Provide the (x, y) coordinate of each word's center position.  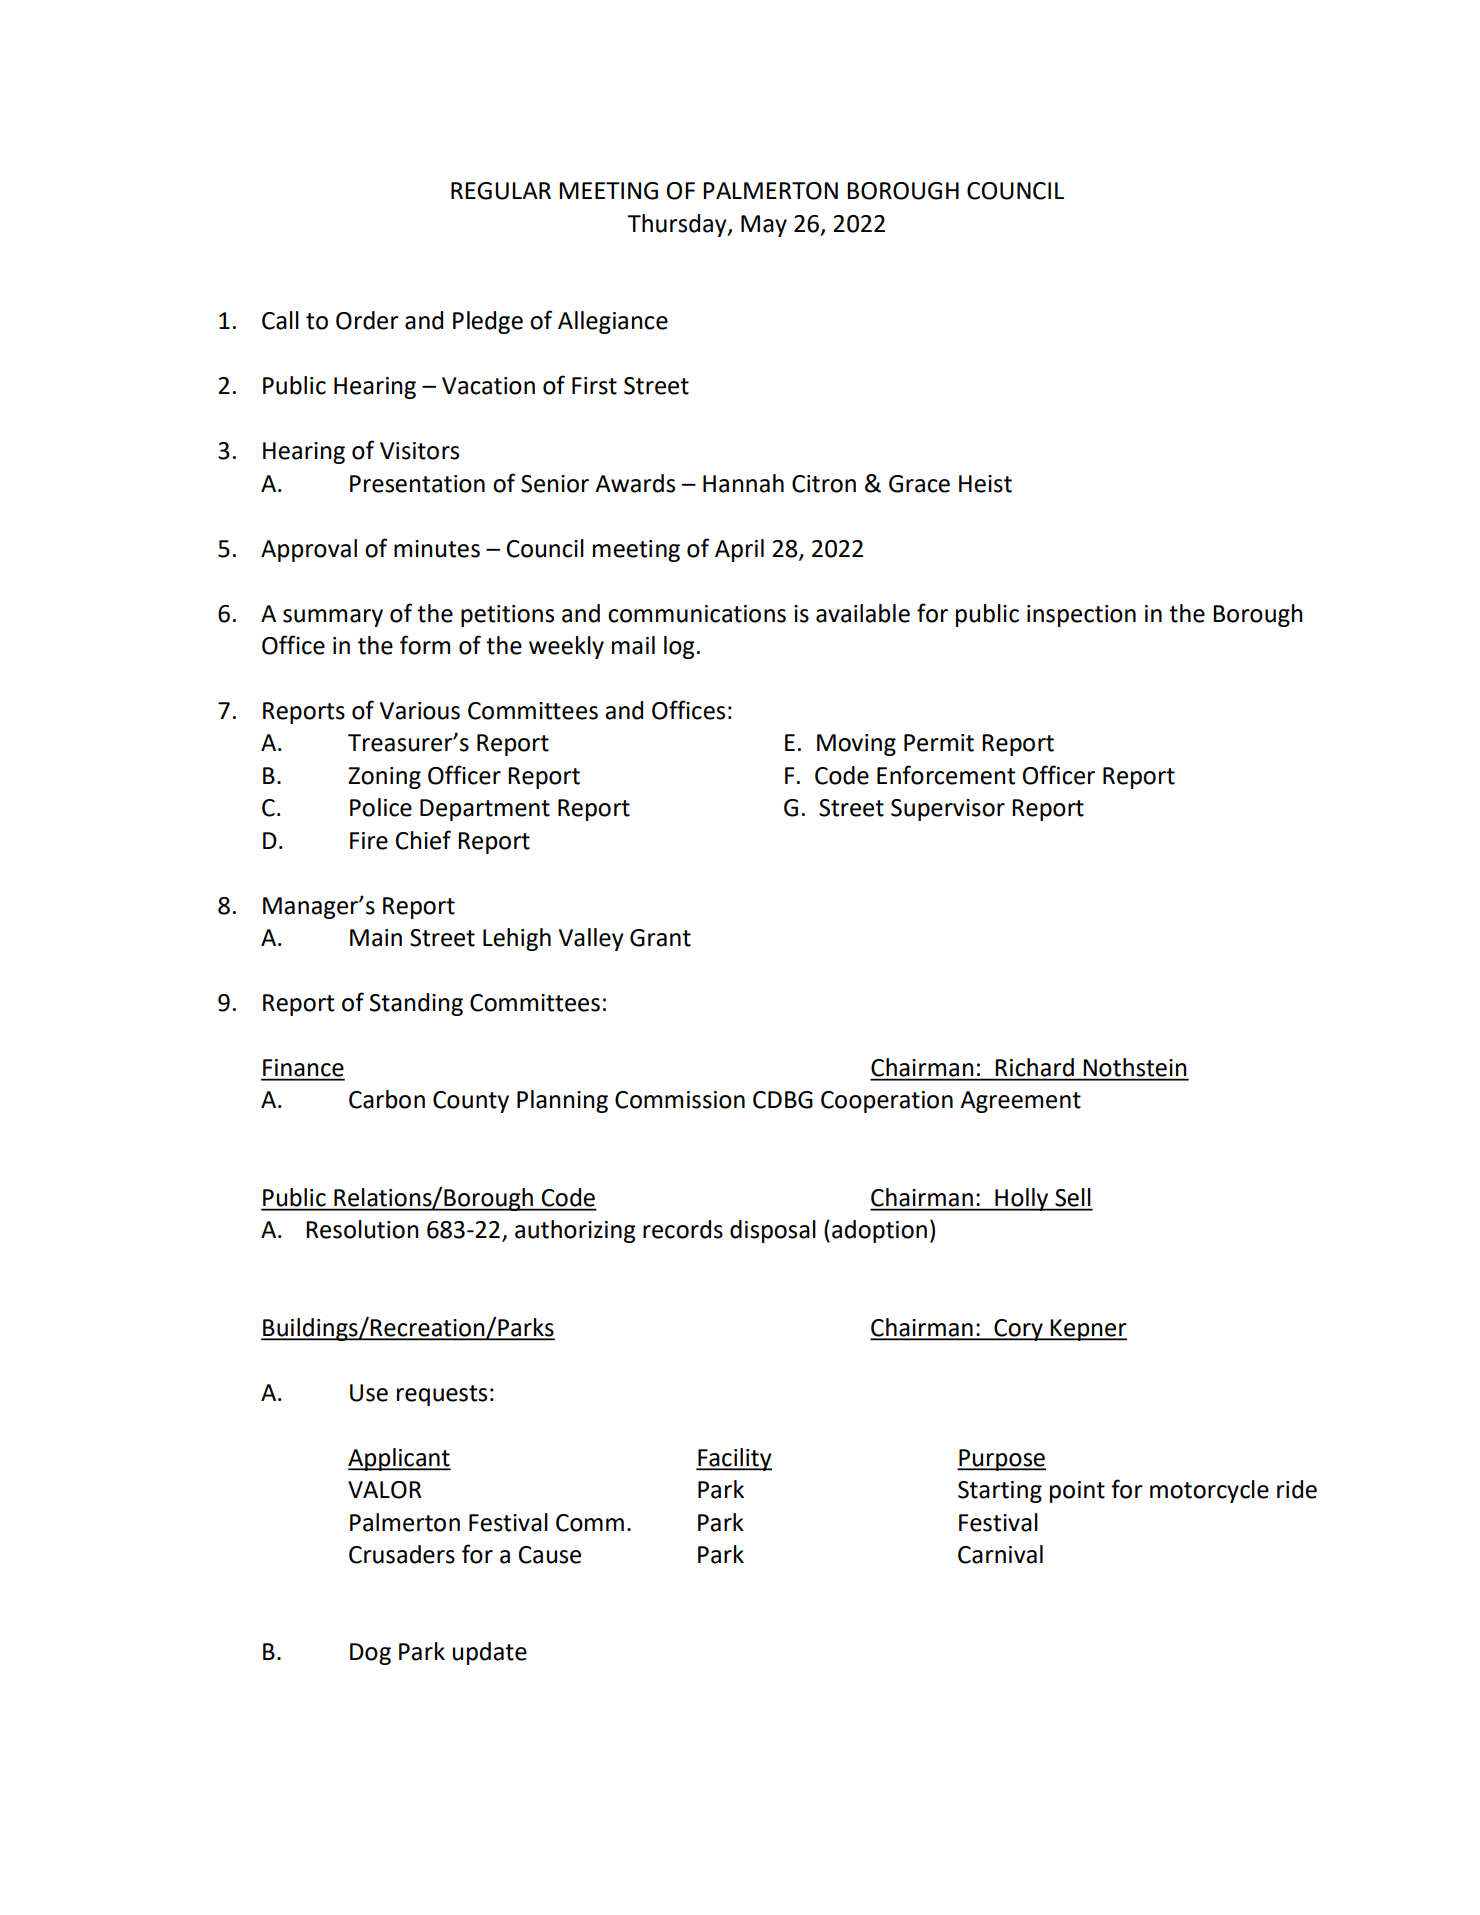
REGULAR (501, 191)
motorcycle (1209, 1491)
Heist (985, 484)
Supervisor (948, 810)
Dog (370, 1654)
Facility (734, 1459)
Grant (660, 938)
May (764, 226)
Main (376, 938)
